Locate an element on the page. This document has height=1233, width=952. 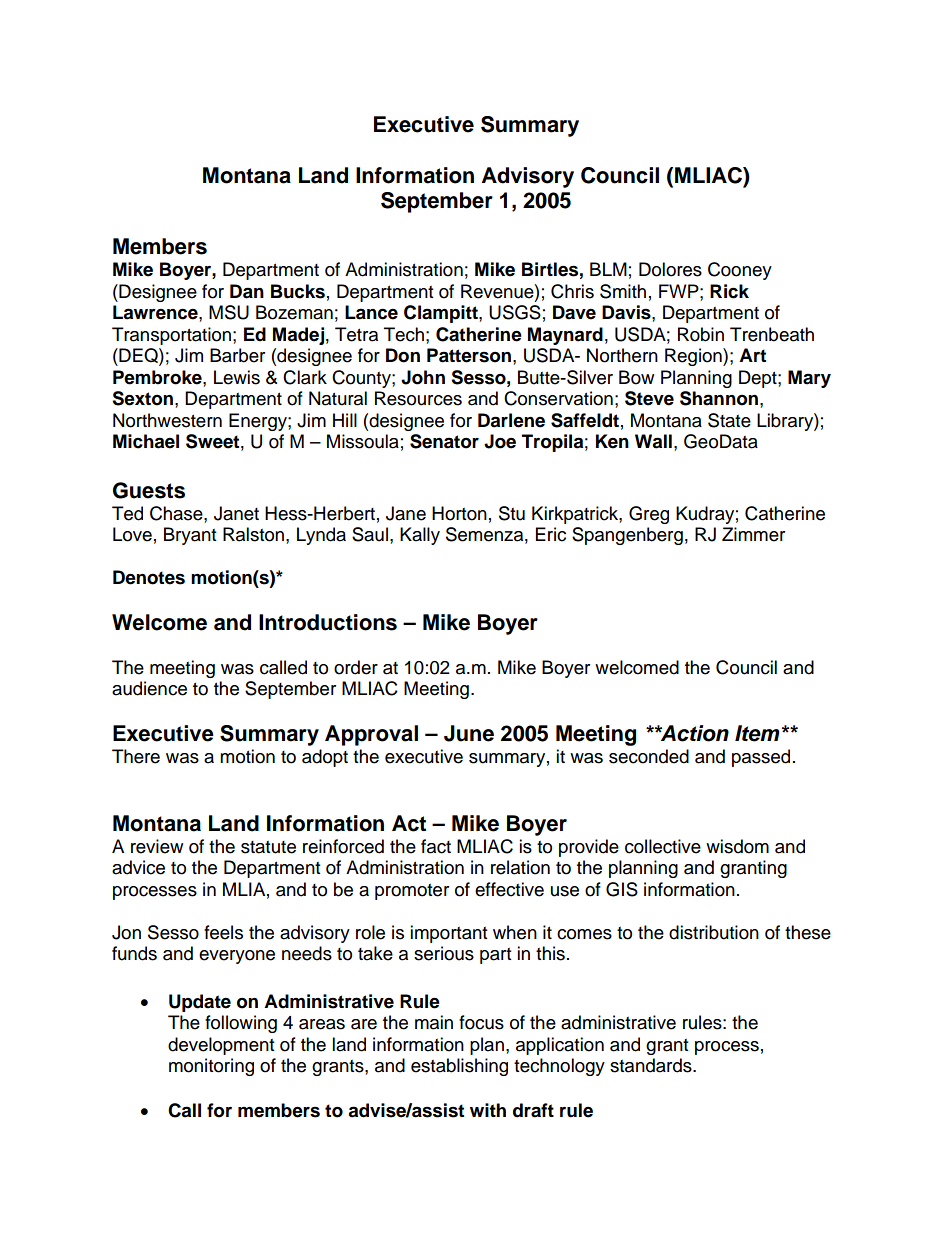
Michael is located at coordinates (146, 441).
